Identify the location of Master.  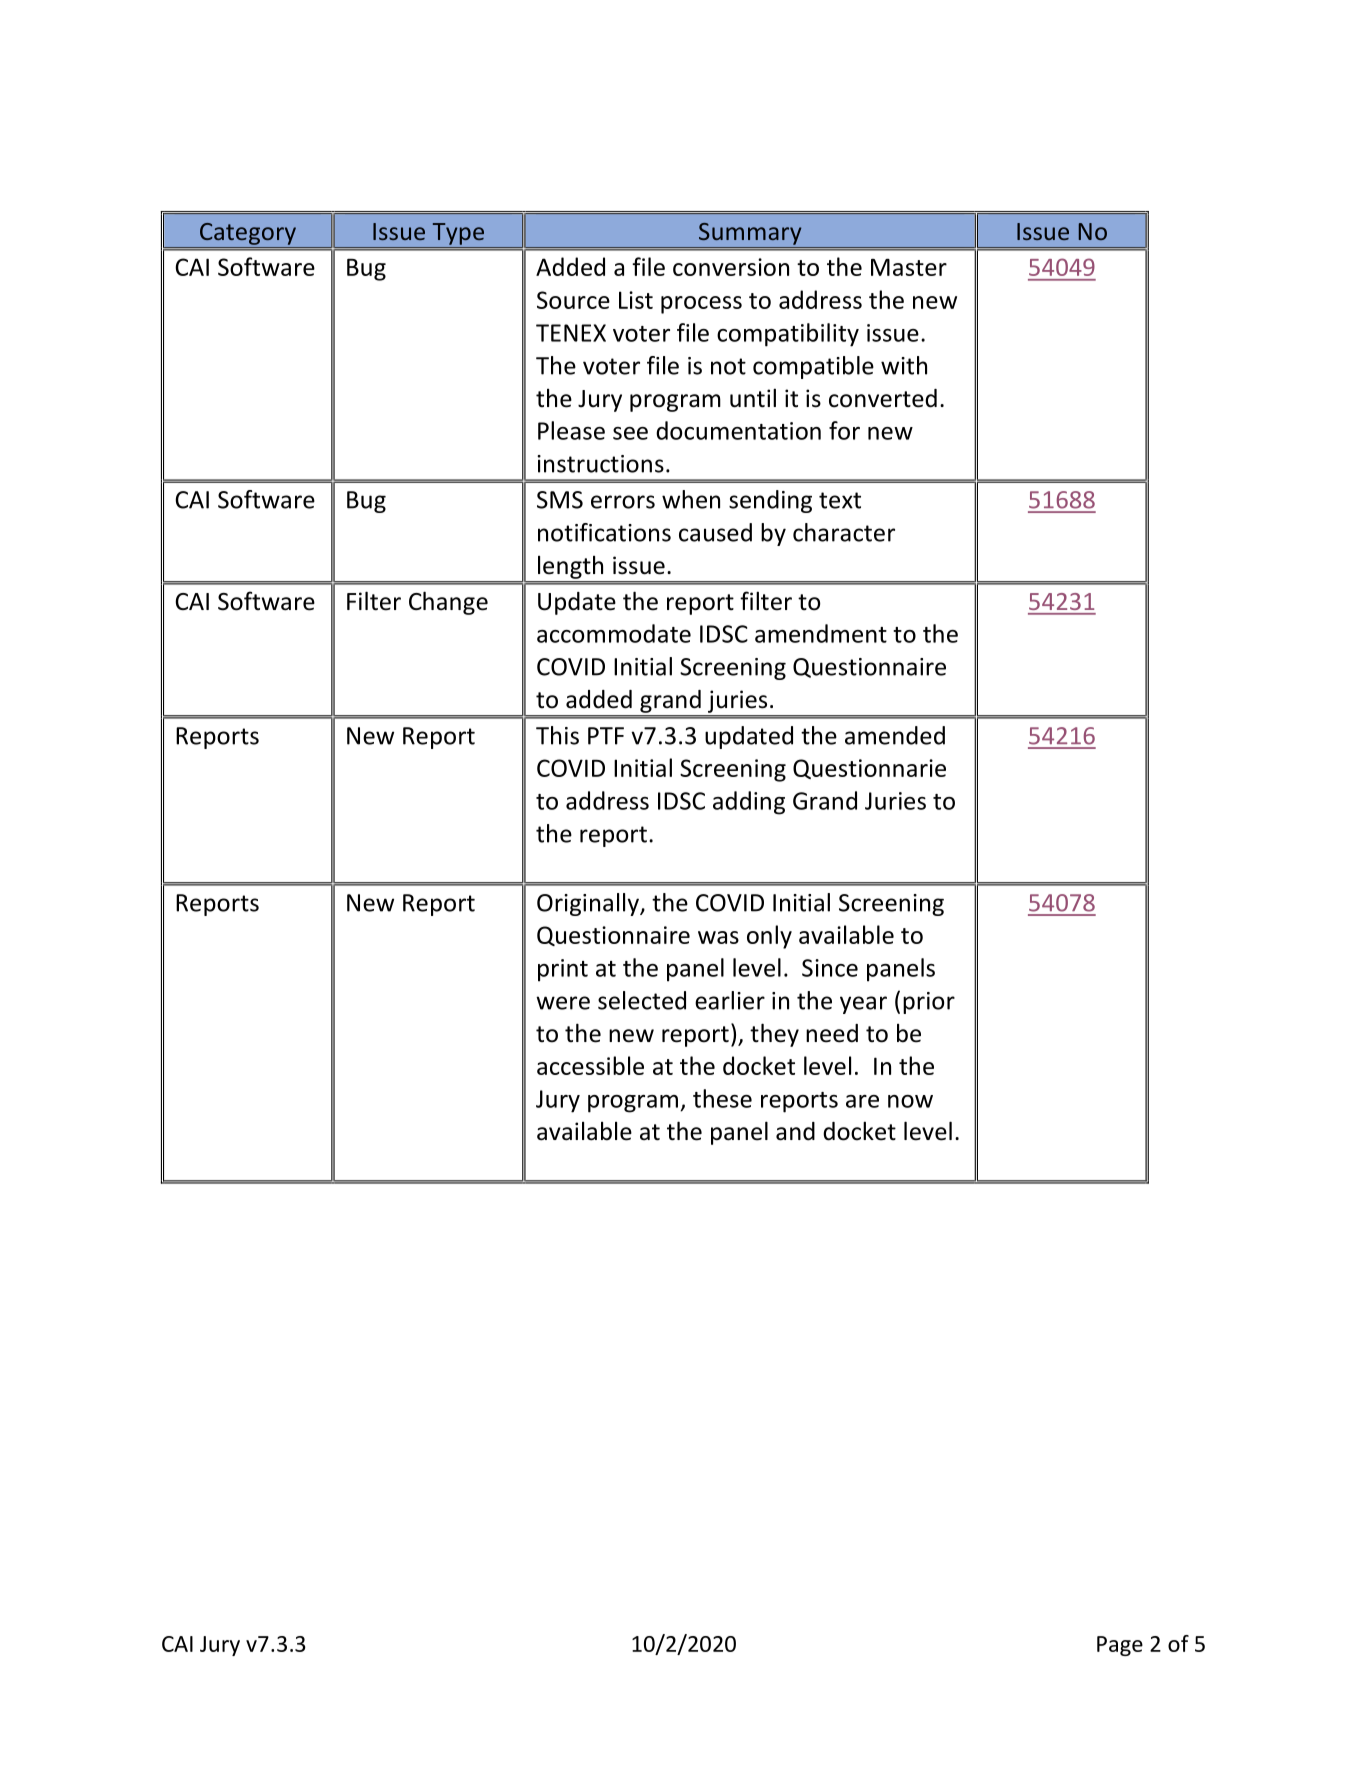
(909, 267).
